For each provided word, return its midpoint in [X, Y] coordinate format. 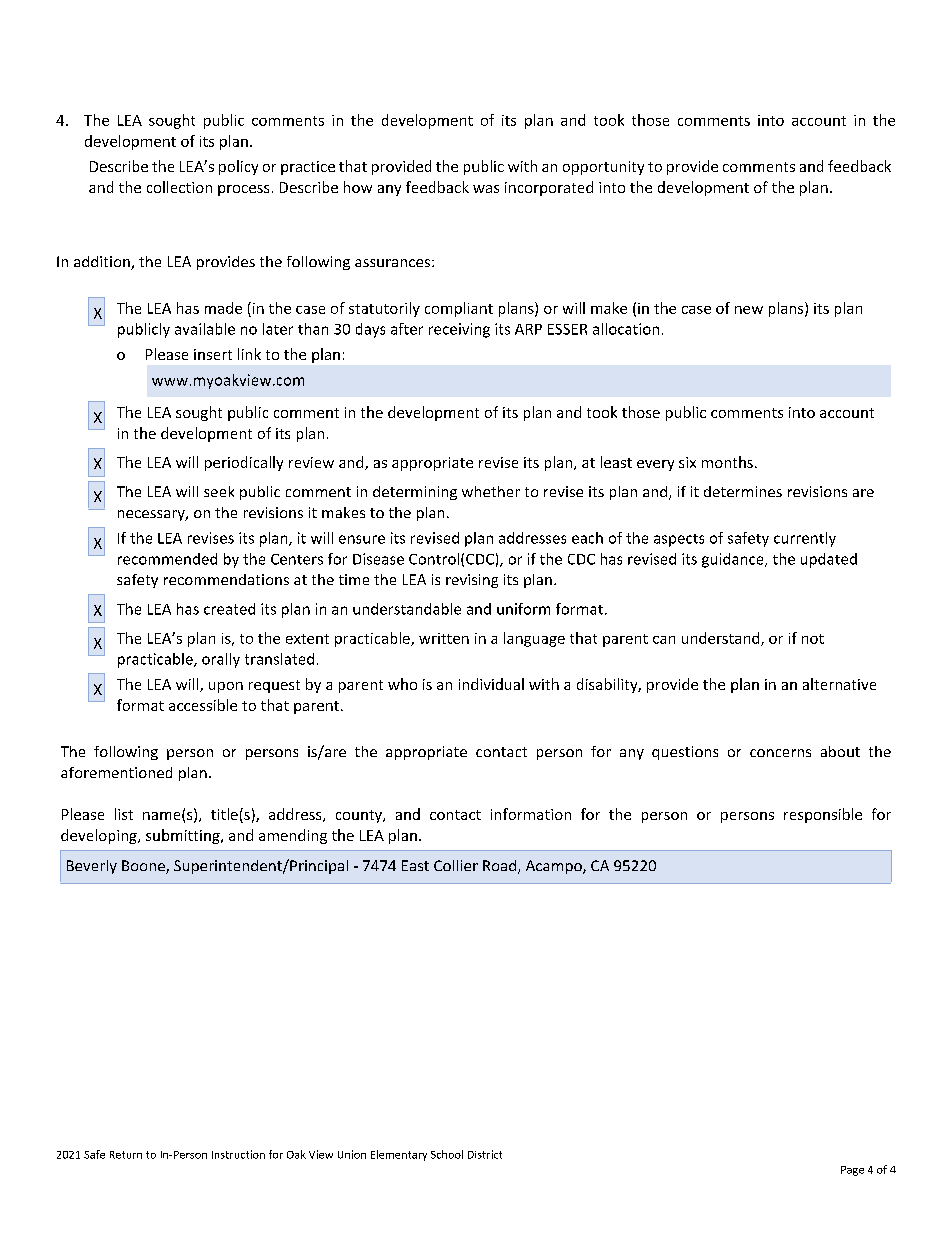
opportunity [603, 168]
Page [852, 1171]
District [485, 1154]
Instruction [238, 1154]
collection [179, 187]
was [486, 189]
